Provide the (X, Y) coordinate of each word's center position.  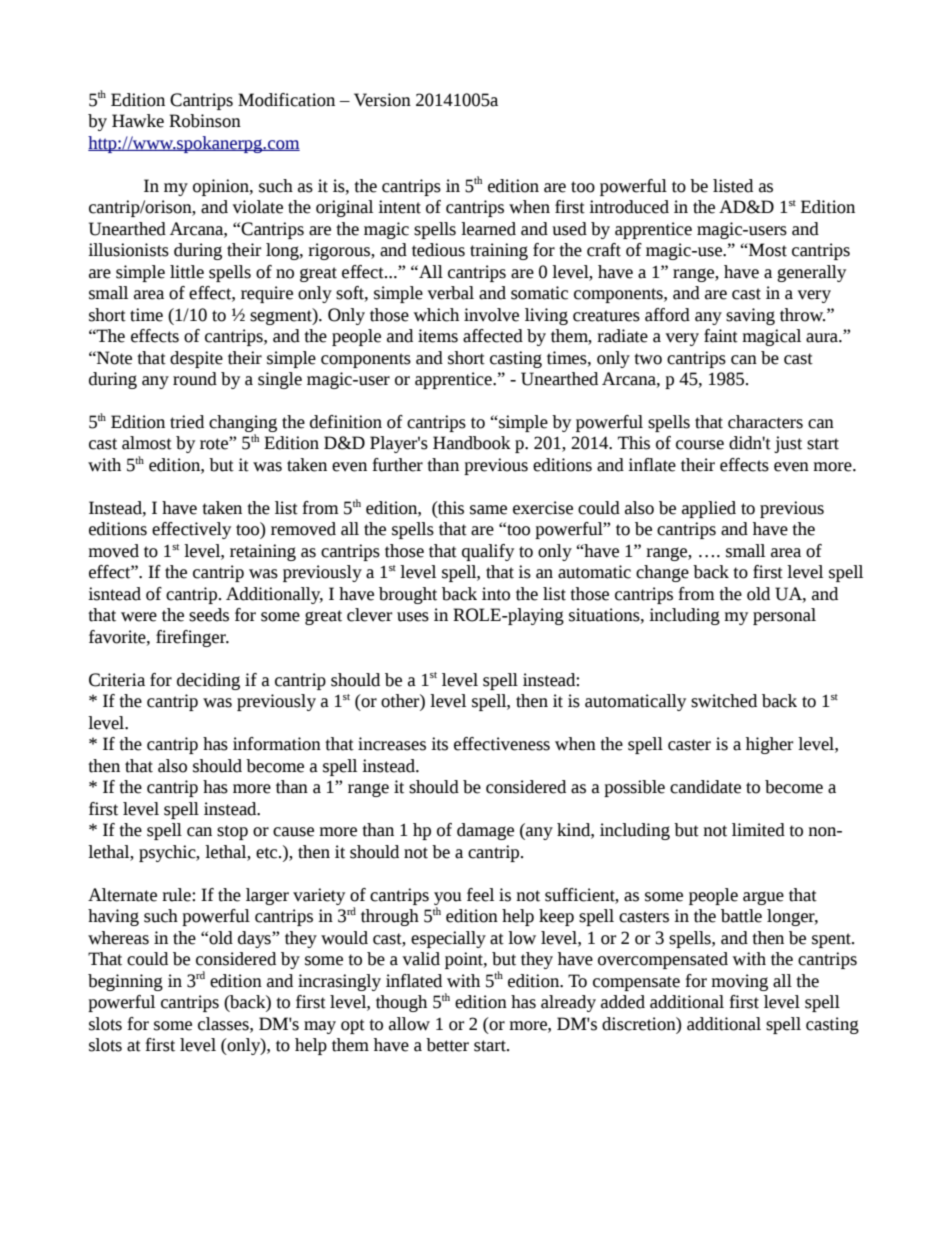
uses (413, 617)
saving (750, 316)
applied (709, 509)
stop (232, 832)
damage (485, 831)
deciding (208, 681)
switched (724, 701)
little (187, 272)
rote (215, 443)
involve (491, 315)
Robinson (205, 121)
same (488, 510)
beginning (125, 982)
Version (382, 100)
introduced (629, 207)
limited (758, 830)
